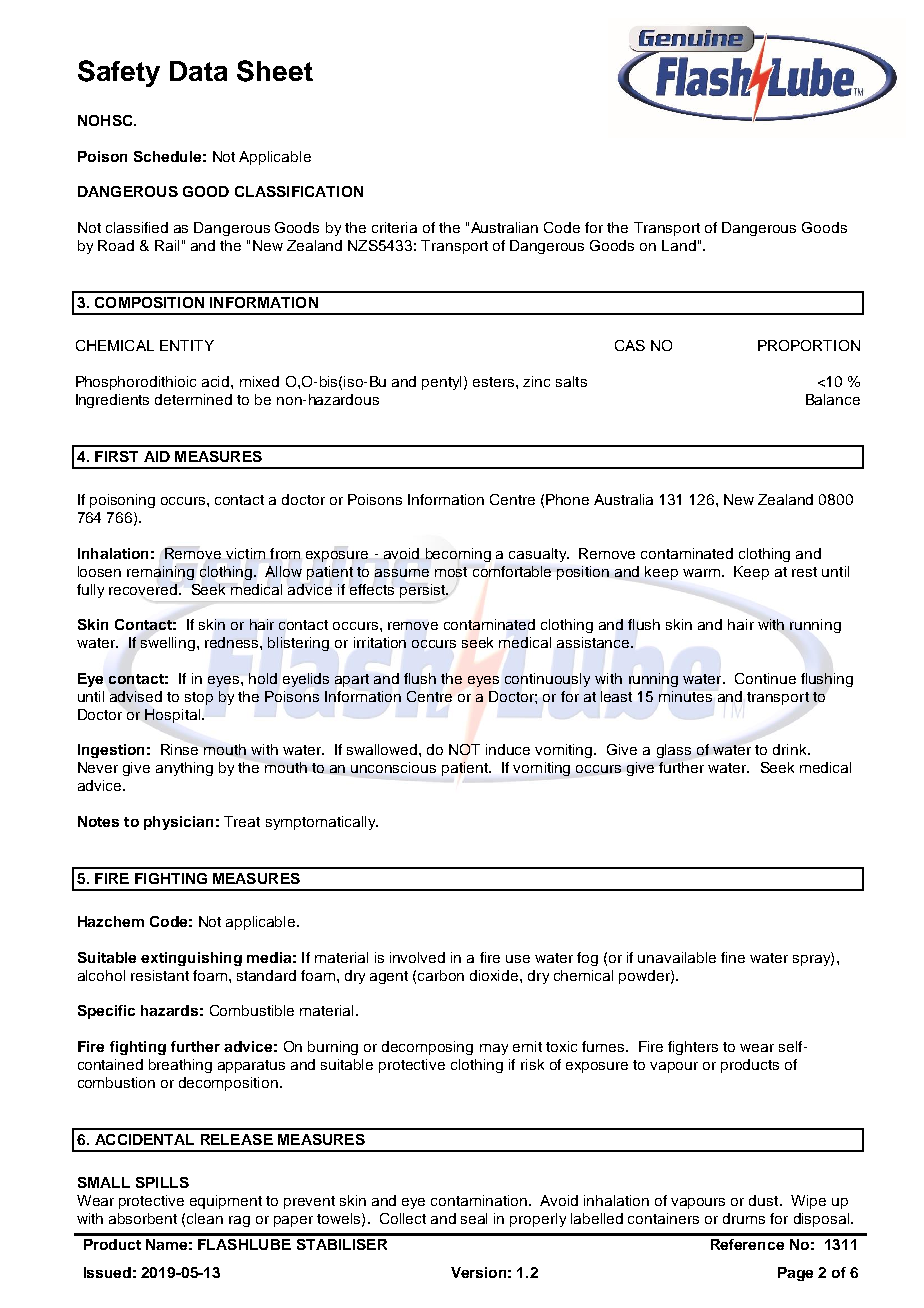 Image resolution: width=924 pixels, height=1308 pixels. What do you see at coordinates (474, 1218) in the screenshot?
I see `seal` at bounding box center [474, 1218].
